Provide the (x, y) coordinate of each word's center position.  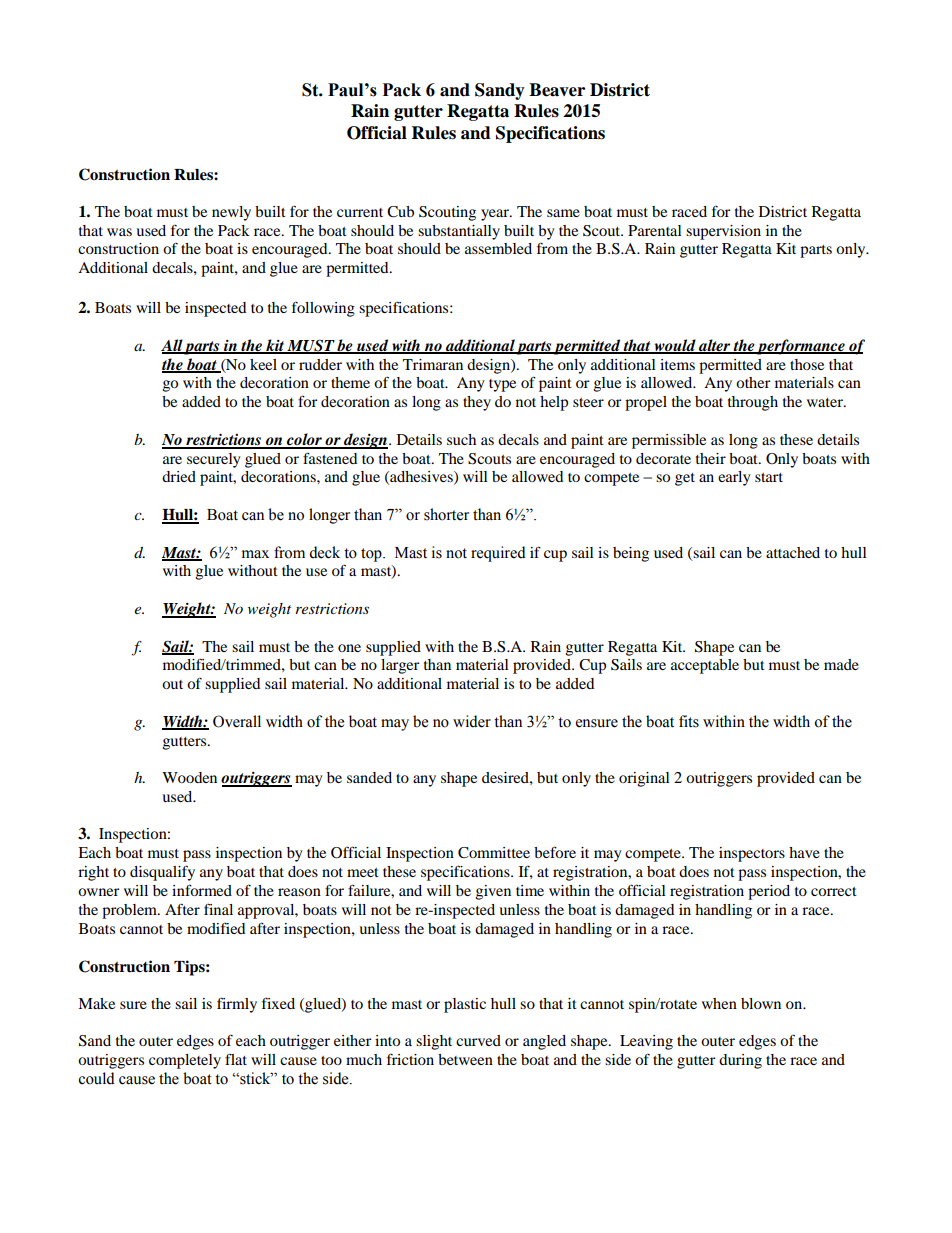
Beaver (557, 90)
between (465, 1059)
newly (231, 213)
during (740, 1061)
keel (263, 364)
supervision (723, 232)
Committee (494, 853)
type (502, 385)
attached (793, 552)
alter (715, 346)
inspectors (752, 854)
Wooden (189, 777)
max (255, 554)
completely (185, 1061)
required (498, 554)
